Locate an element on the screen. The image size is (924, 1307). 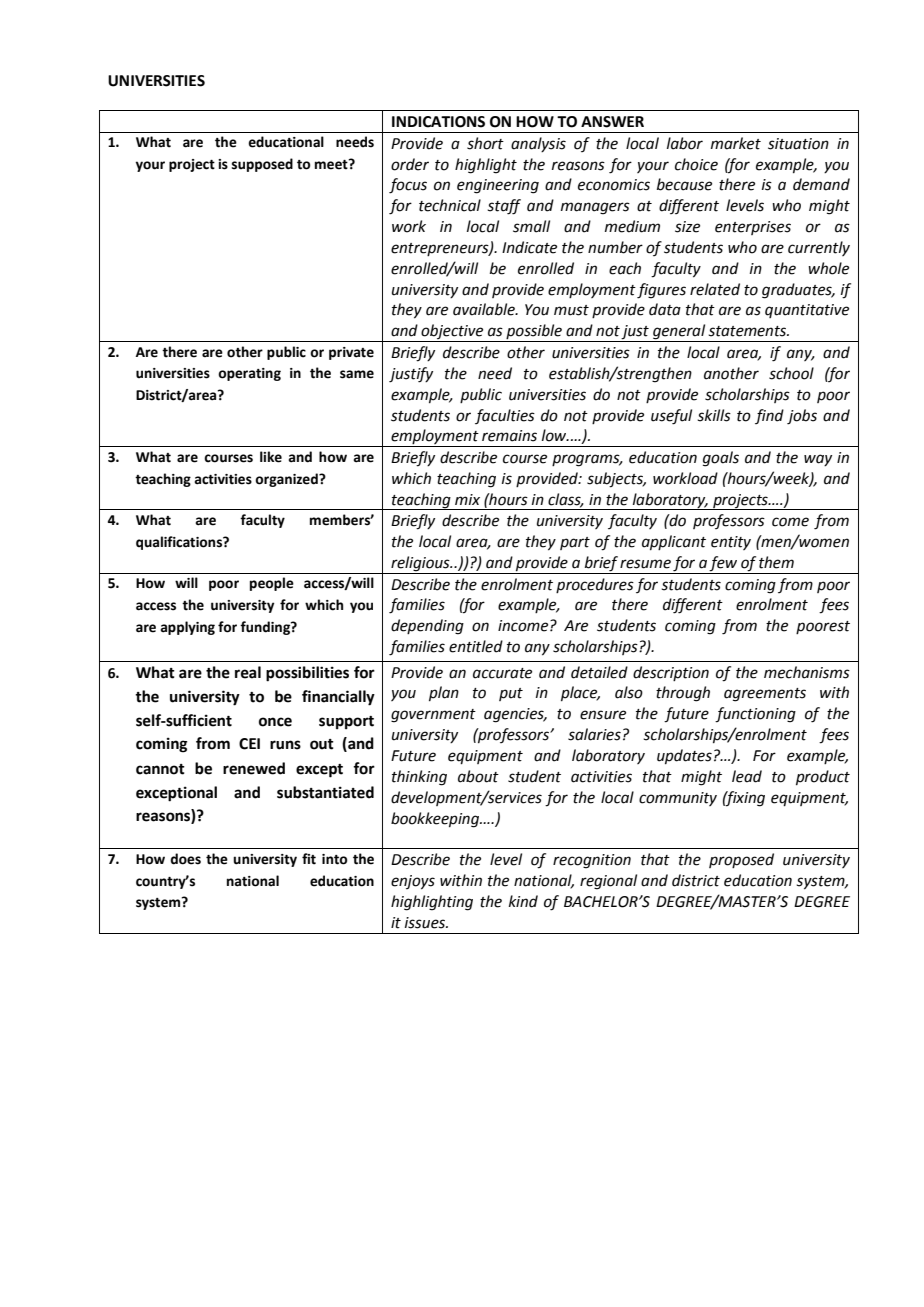
operating is located at coordinates (249, 374).
